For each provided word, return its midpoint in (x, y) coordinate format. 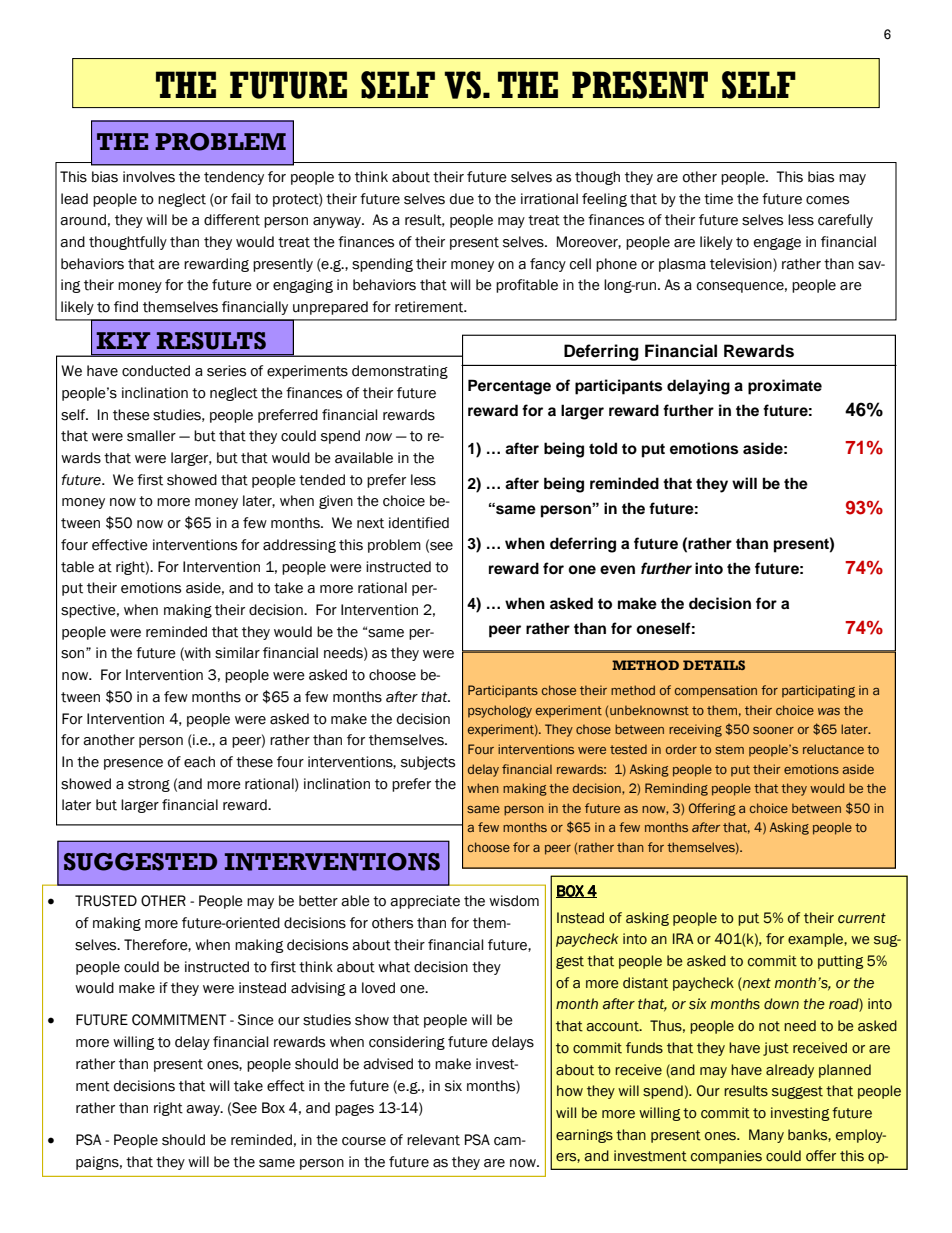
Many (766, 1136)
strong (149, 785)
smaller (151, 436)
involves (149, 177)
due (462, 199)
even (617, 569)
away (204, 1110)
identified (419, 523)
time (718, 199)
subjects (428, 763)
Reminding (676, 789)
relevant (433, 1140)
